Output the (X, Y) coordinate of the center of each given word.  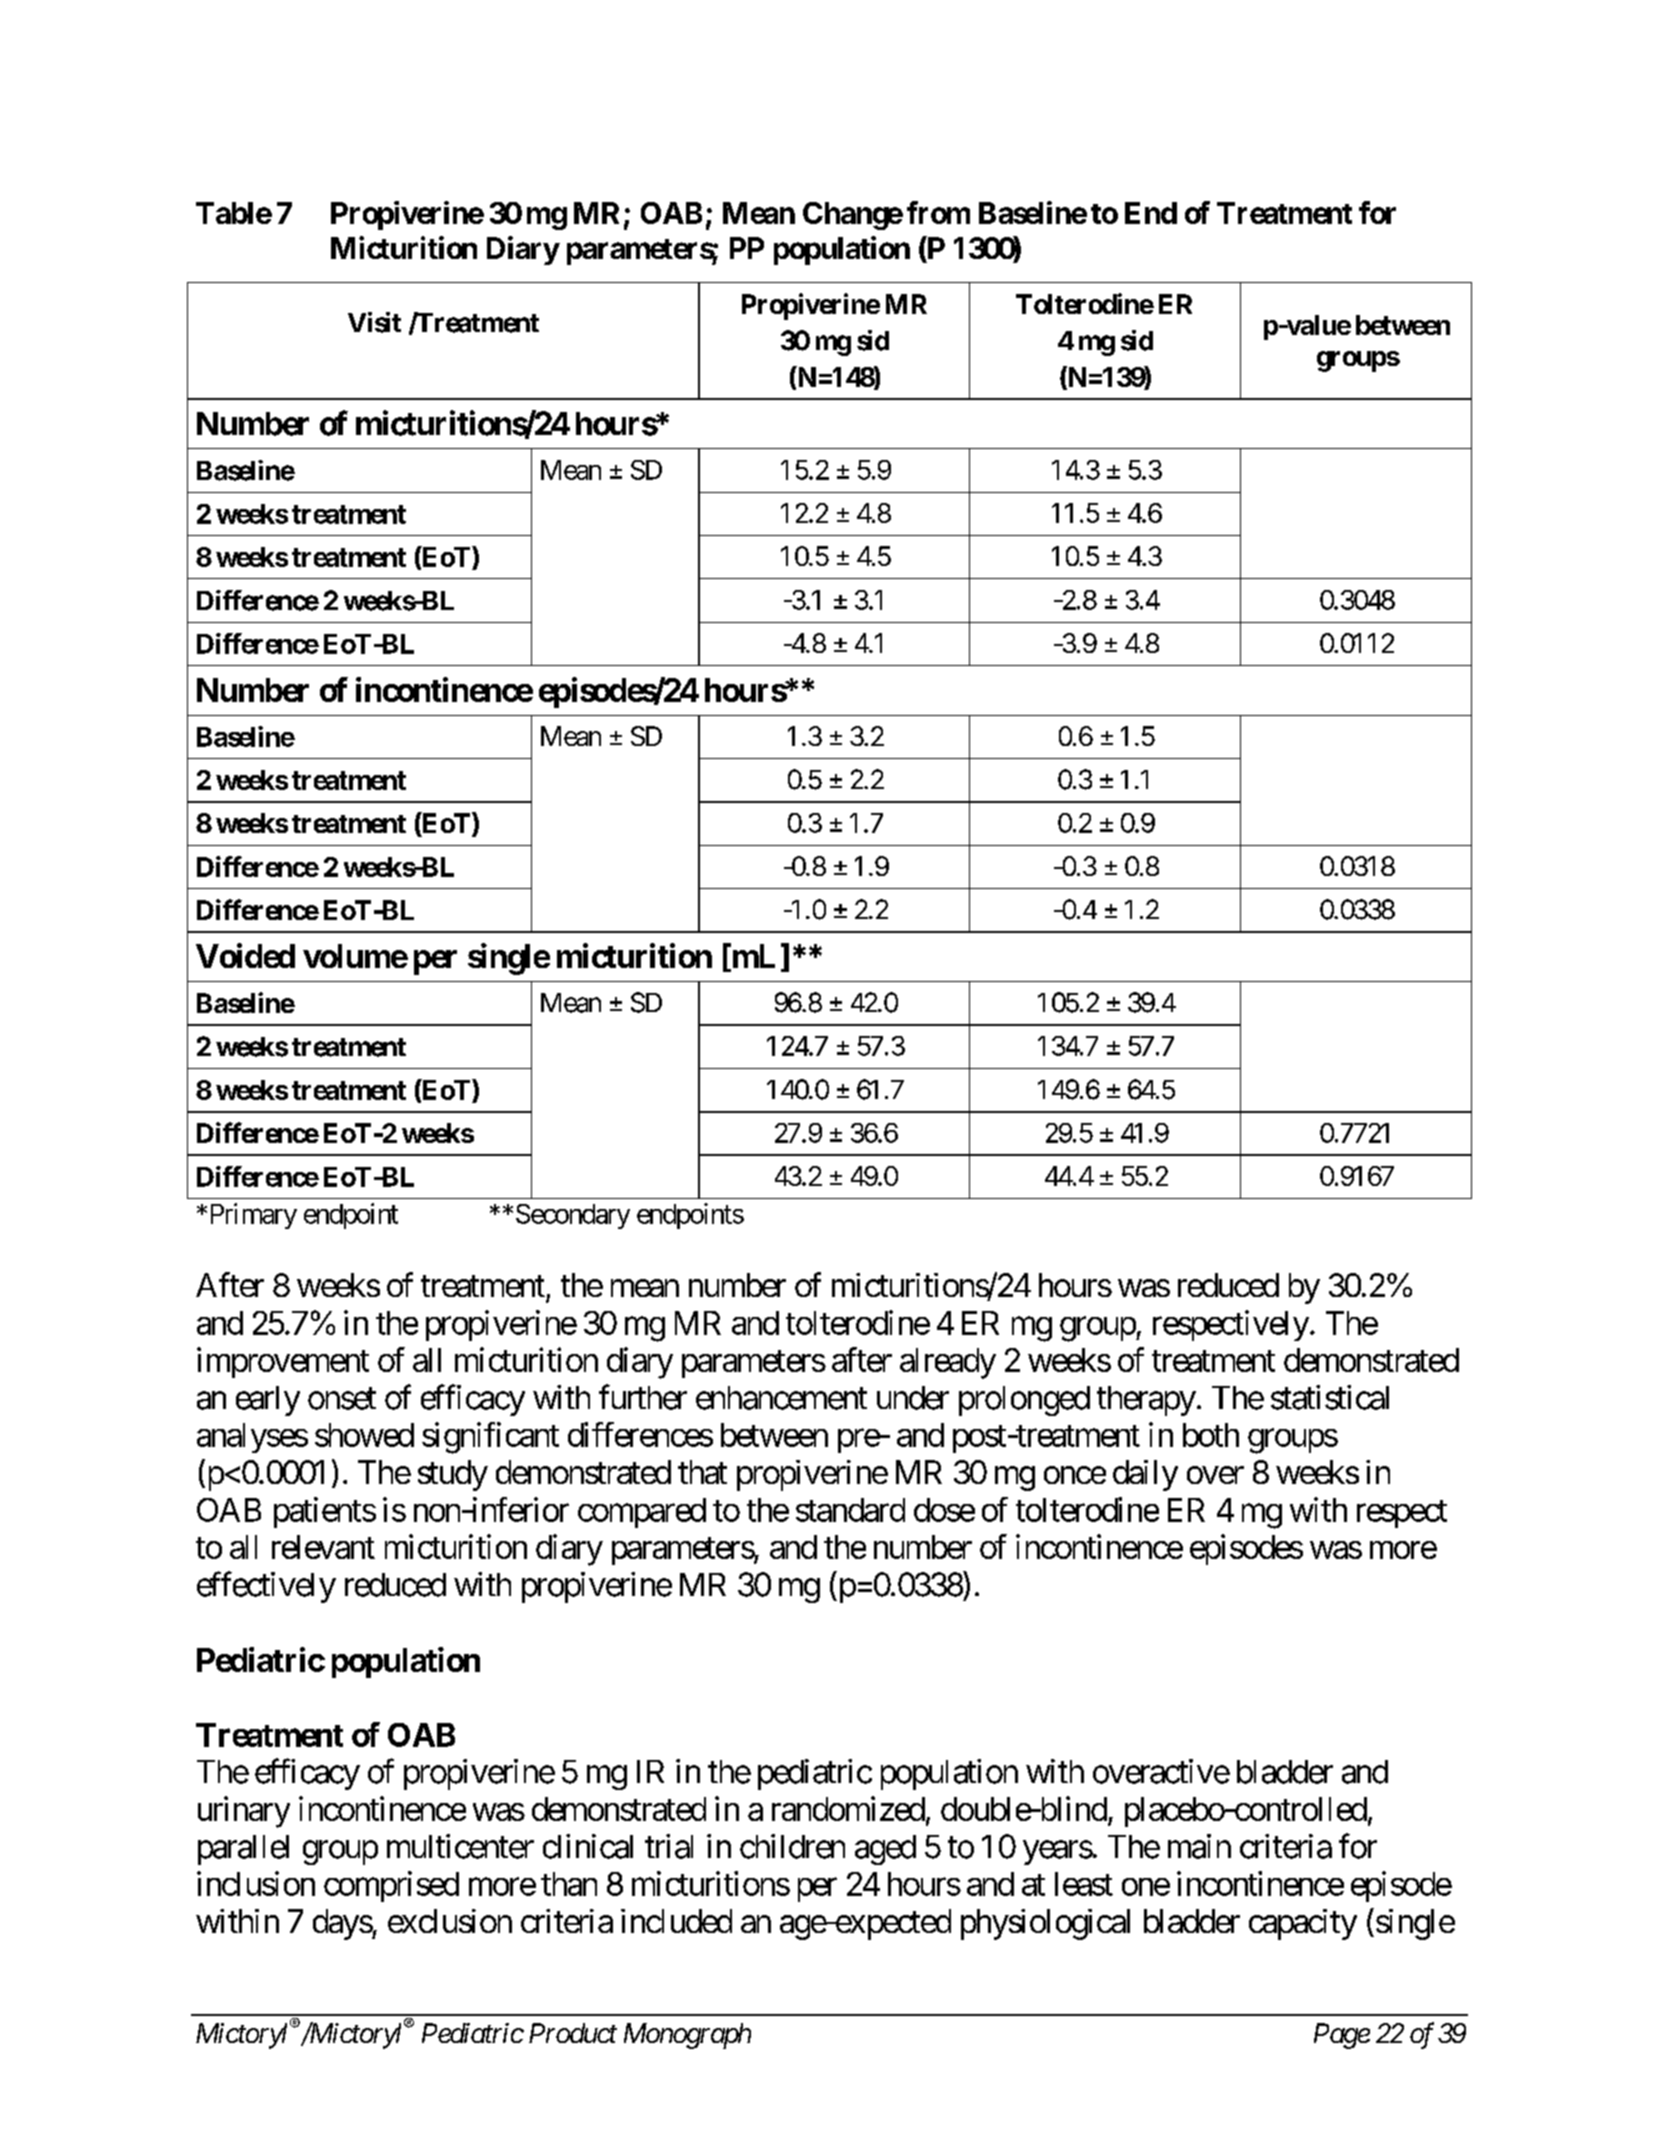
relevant (323, 1547)
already (948, 1363)
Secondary (573, 1216)
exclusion (450, 1921)
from (938, 212)
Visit (374, 322)
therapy (1146, 1401)
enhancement (781, 1398)
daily (1145, 1475)
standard (850, 1510)
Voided (245, 955)
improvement (283, 1362)
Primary (251, 1216)
